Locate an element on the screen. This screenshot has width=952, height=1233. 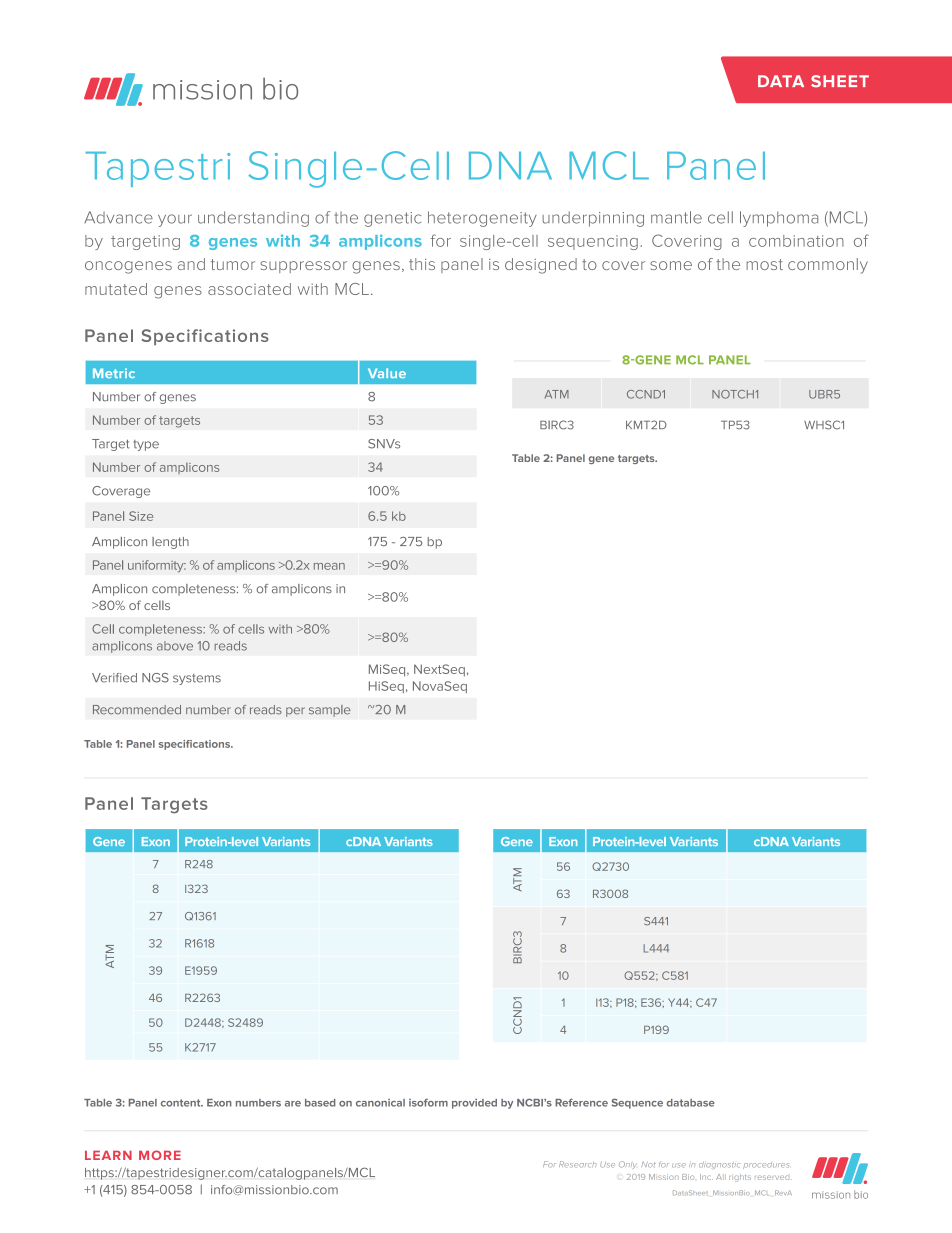
Recommended is located at coordinates (137, 710).
